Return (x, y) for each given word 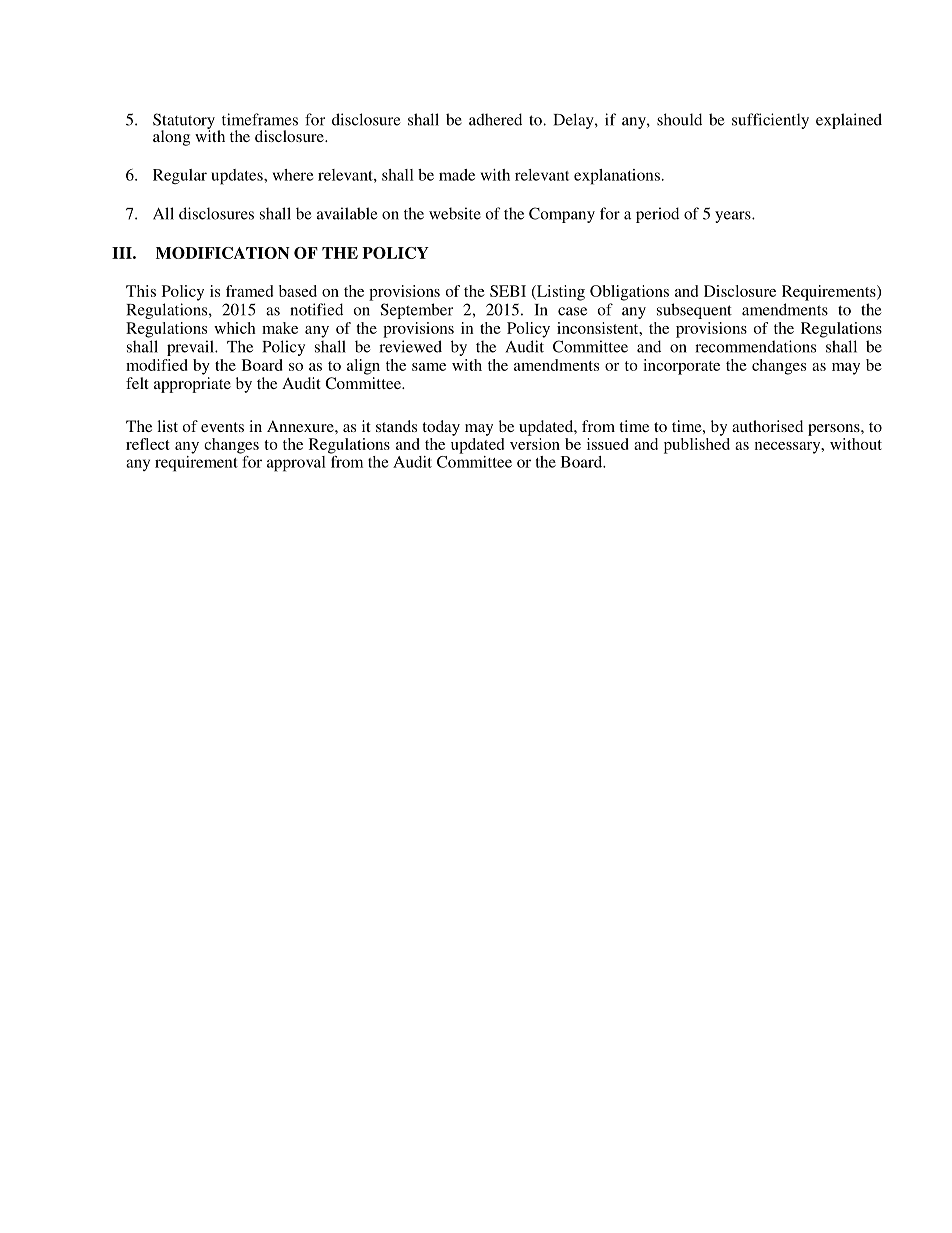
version (535, 444)
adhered (495, 119)
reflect (148, 444)
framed (249, 291)
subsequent (694, 311)
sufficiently (770, 121)
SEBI (508, 291)
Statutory (184, 122)
